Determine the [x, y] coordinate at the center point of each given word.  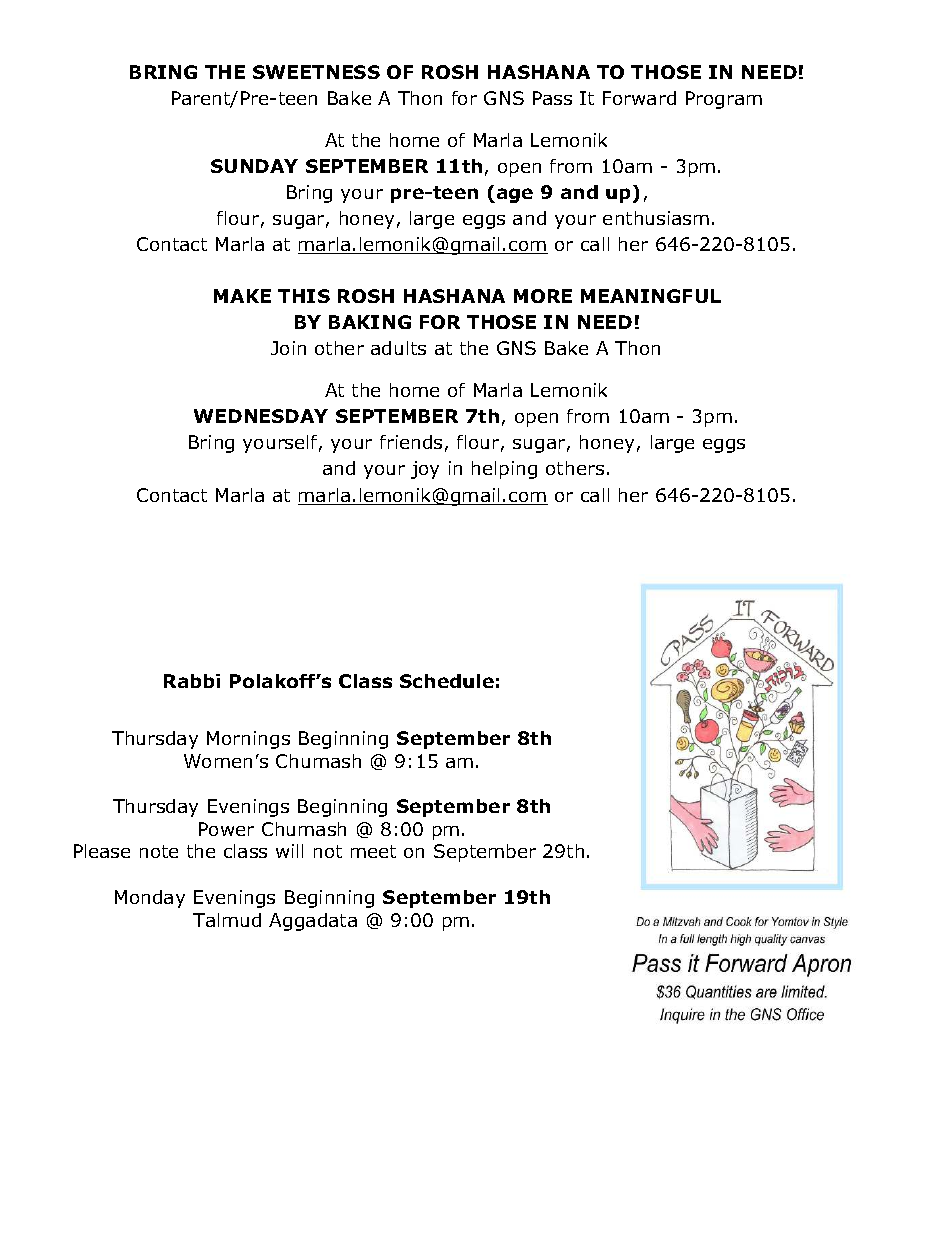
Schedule [447, 681]
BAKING [370, 322]
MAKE [242, 296]
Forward [639, 98]
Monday [150, 899]
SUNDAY [254, 166]
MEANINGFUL [651, 296]
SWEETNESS [316, 72]
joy [425, 470]
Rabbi [192, 681]
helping [504, 470]
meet [373, 851]
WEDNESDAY [261, 416]
